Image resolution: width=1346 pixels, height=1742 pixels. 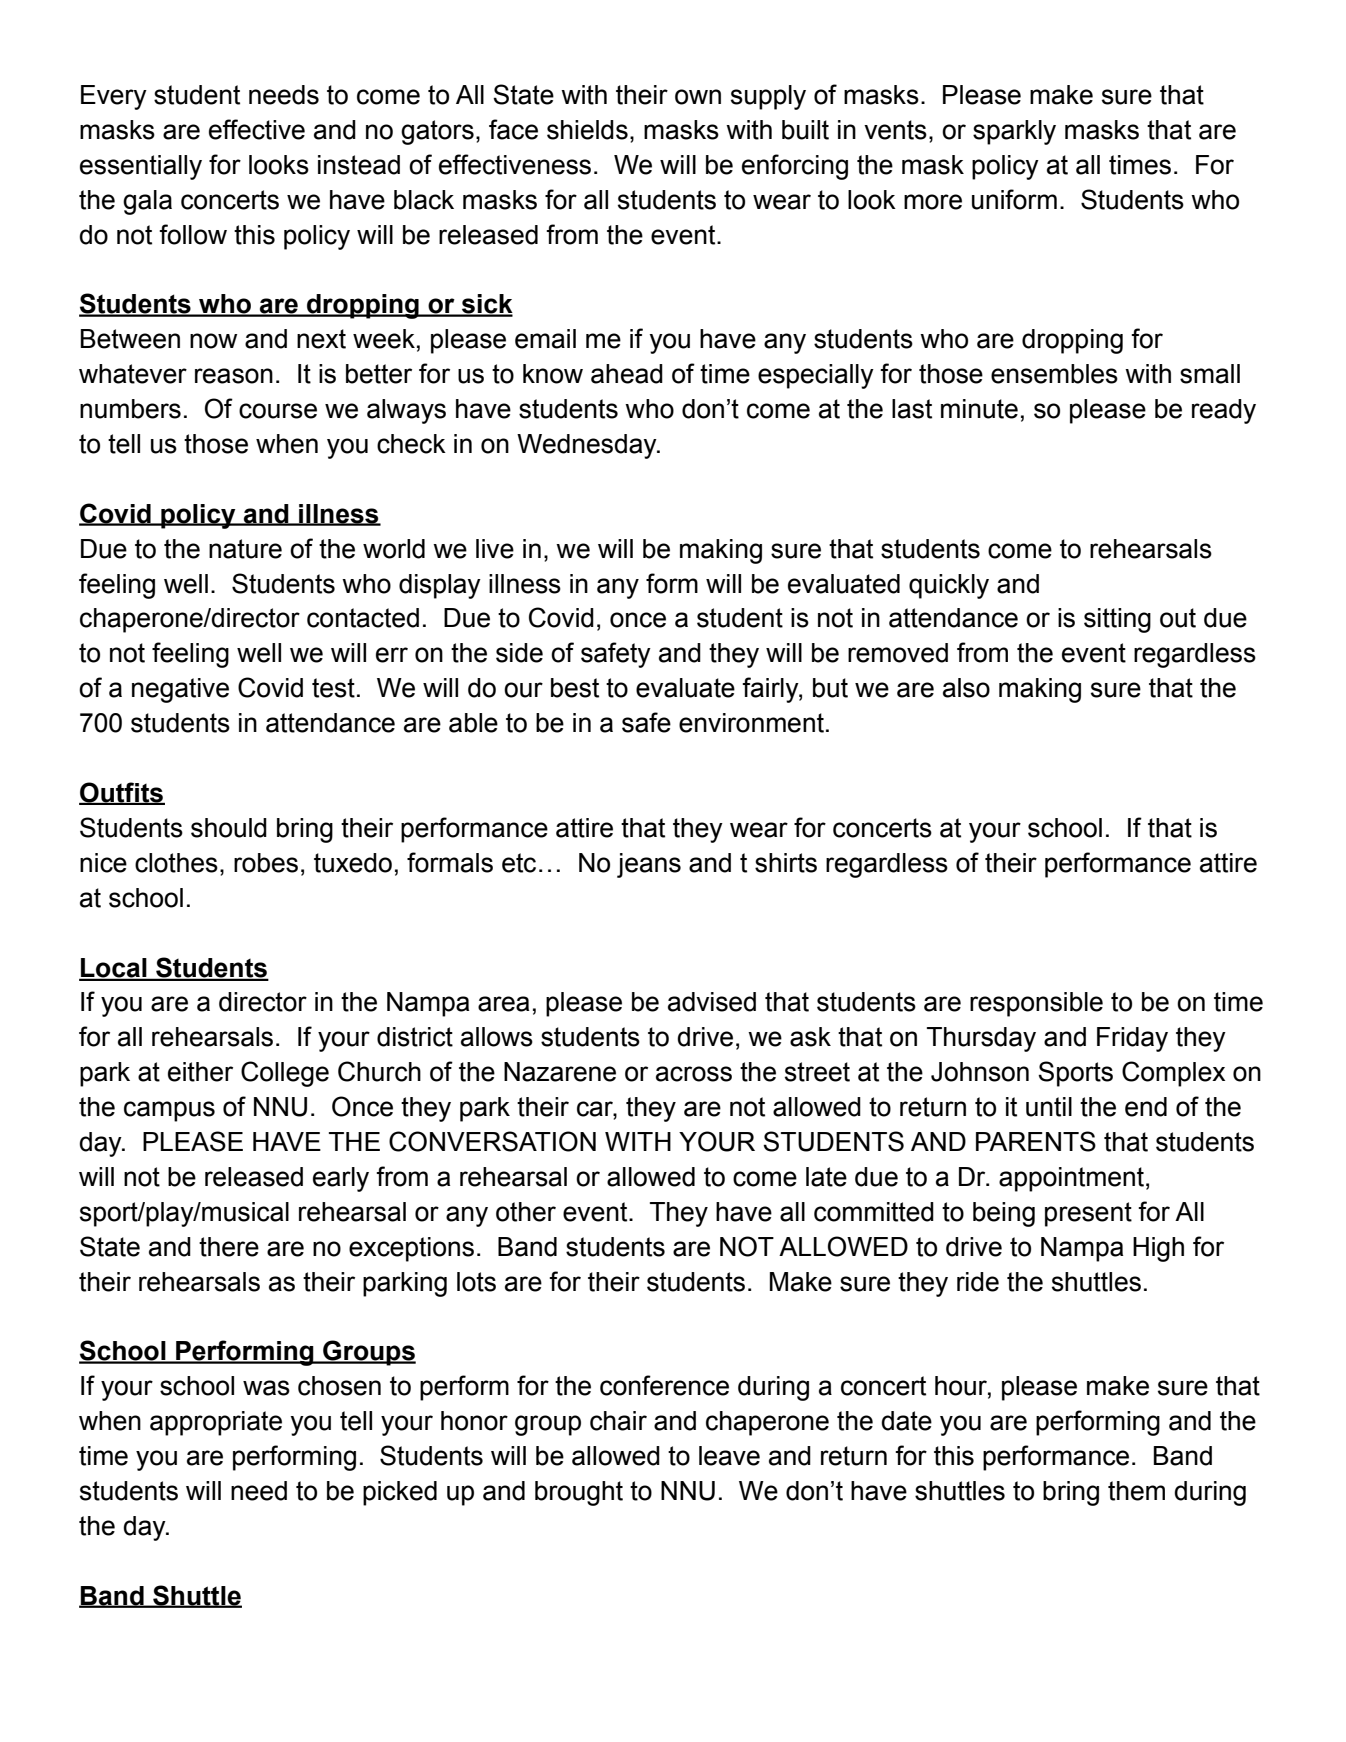 What do you see at coordinates (200, 1072) in the screenshot?
I see `either` at bounding box center [200, 1072].
